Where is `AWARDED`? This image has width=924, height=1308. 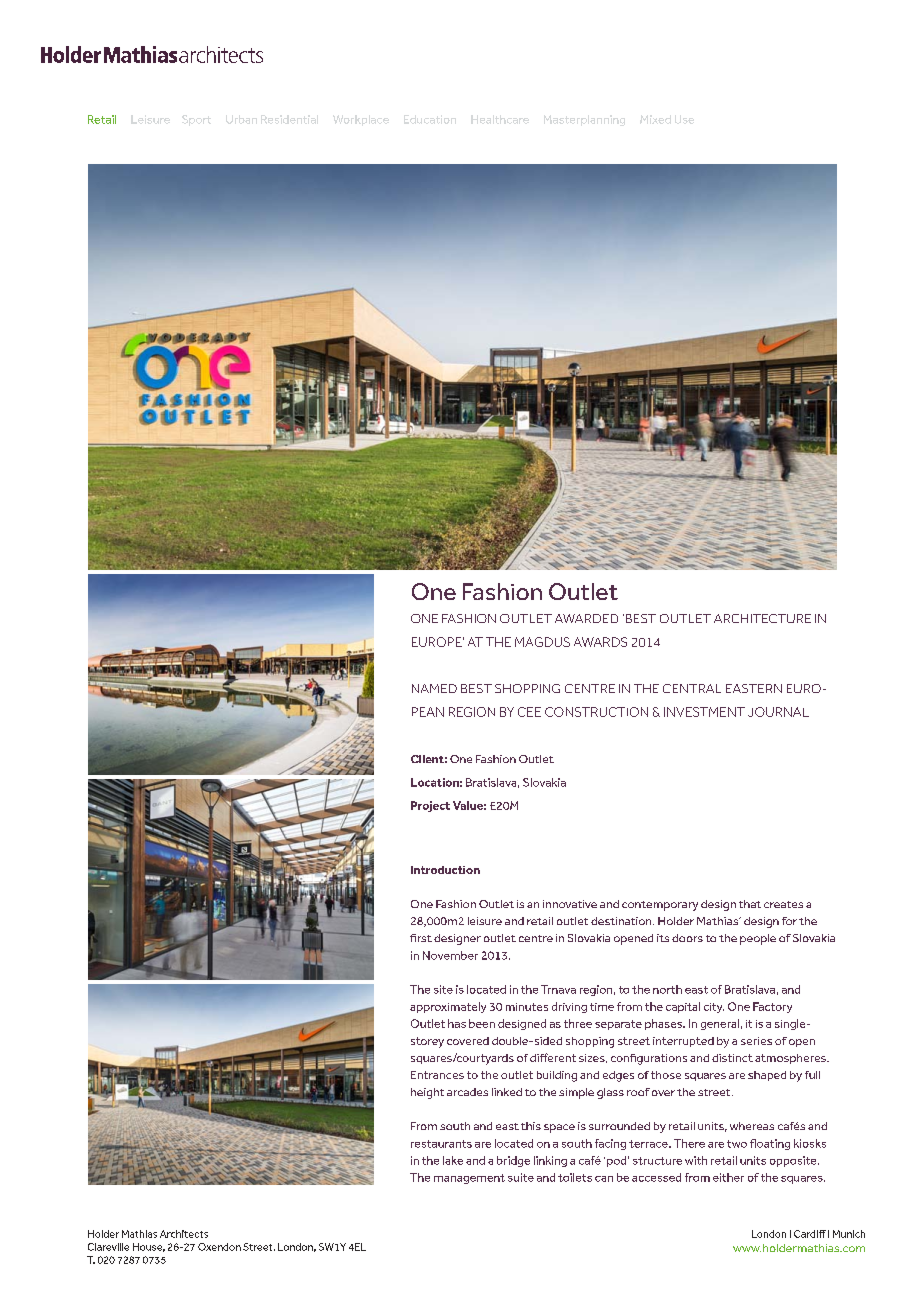 AWARDED is located at coordinates (586, 618).
